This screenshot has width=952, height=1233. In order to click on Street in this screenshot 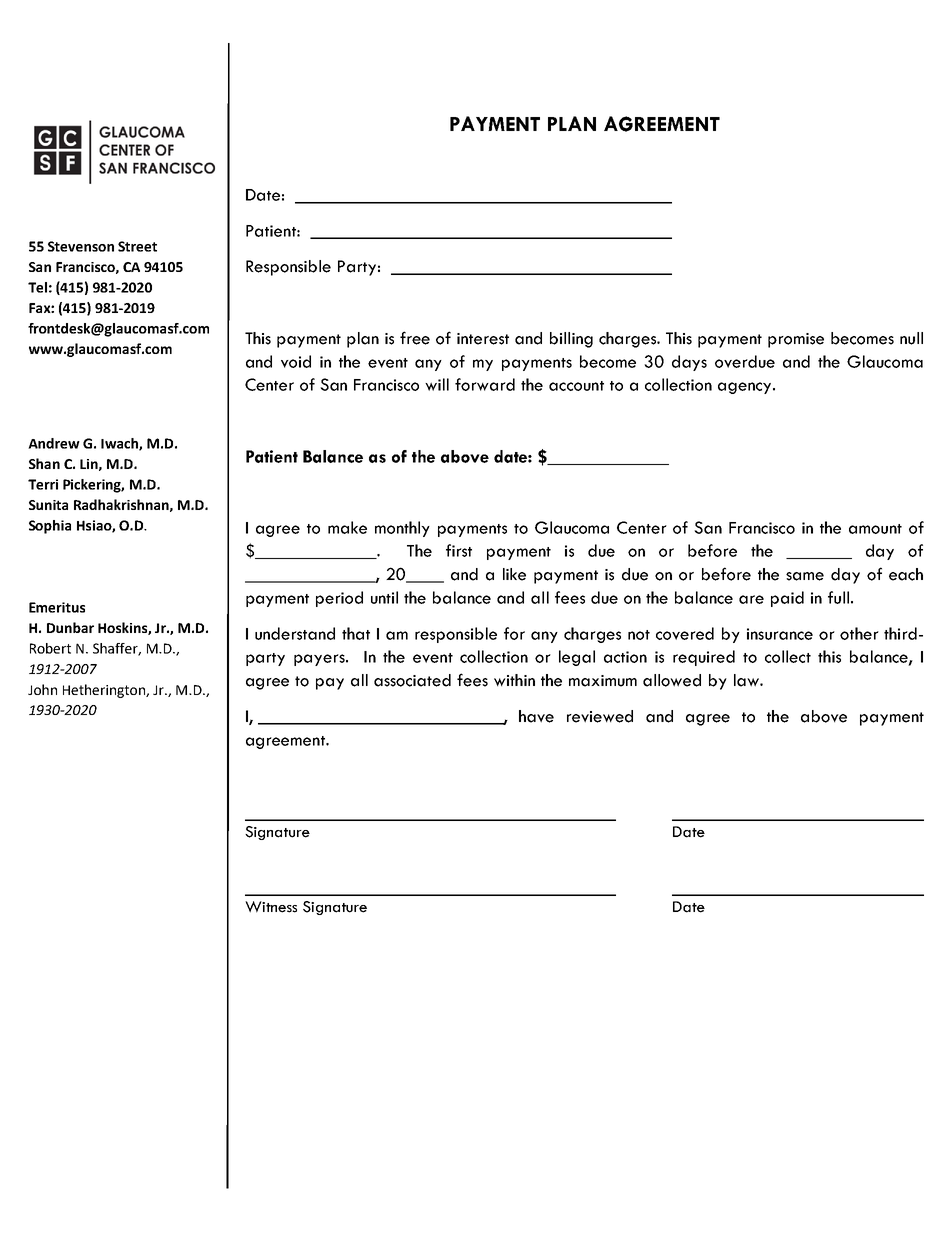, I will do `click(137, 246)`.
